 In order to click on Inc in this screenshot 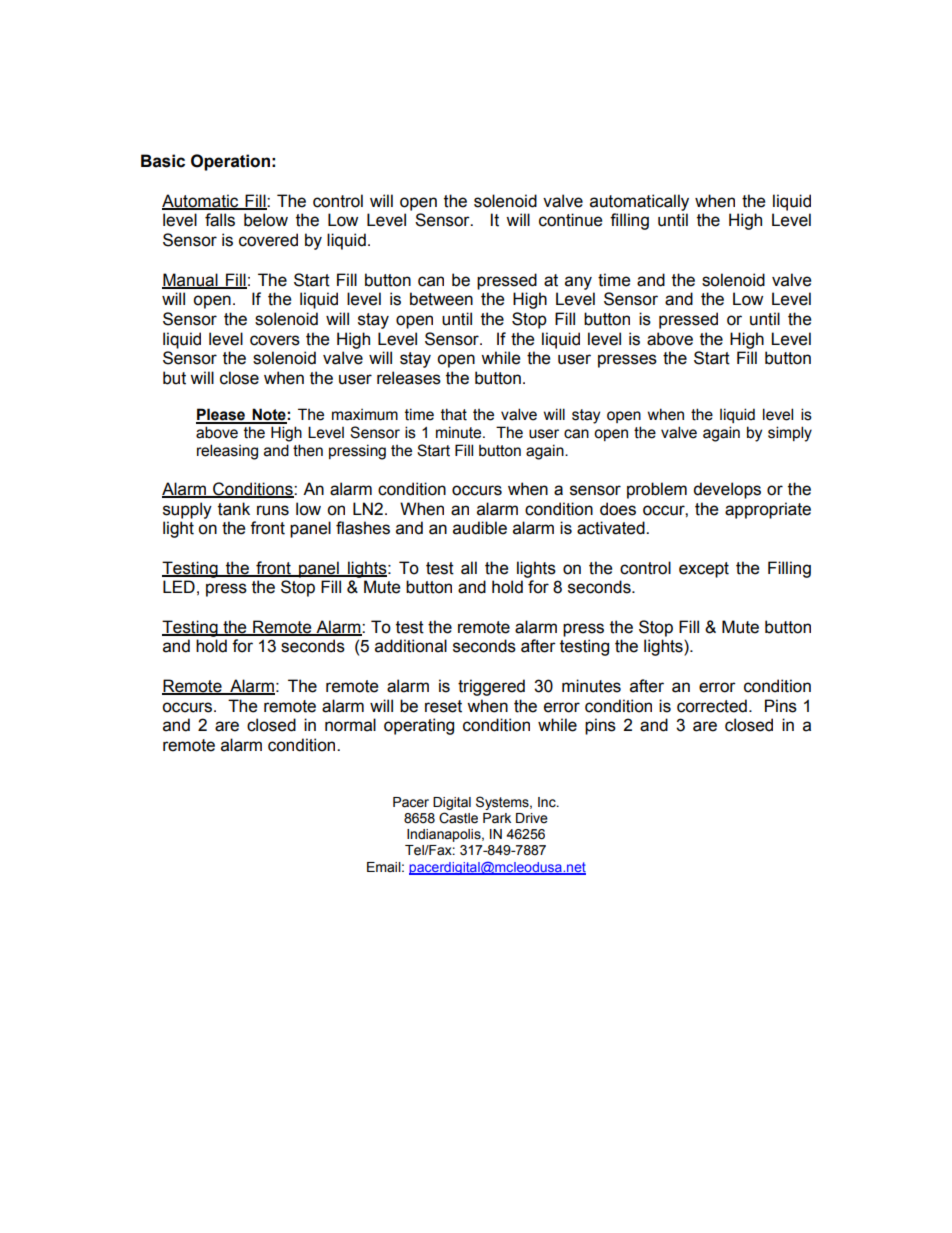, I will do `click(548, 802)`.
